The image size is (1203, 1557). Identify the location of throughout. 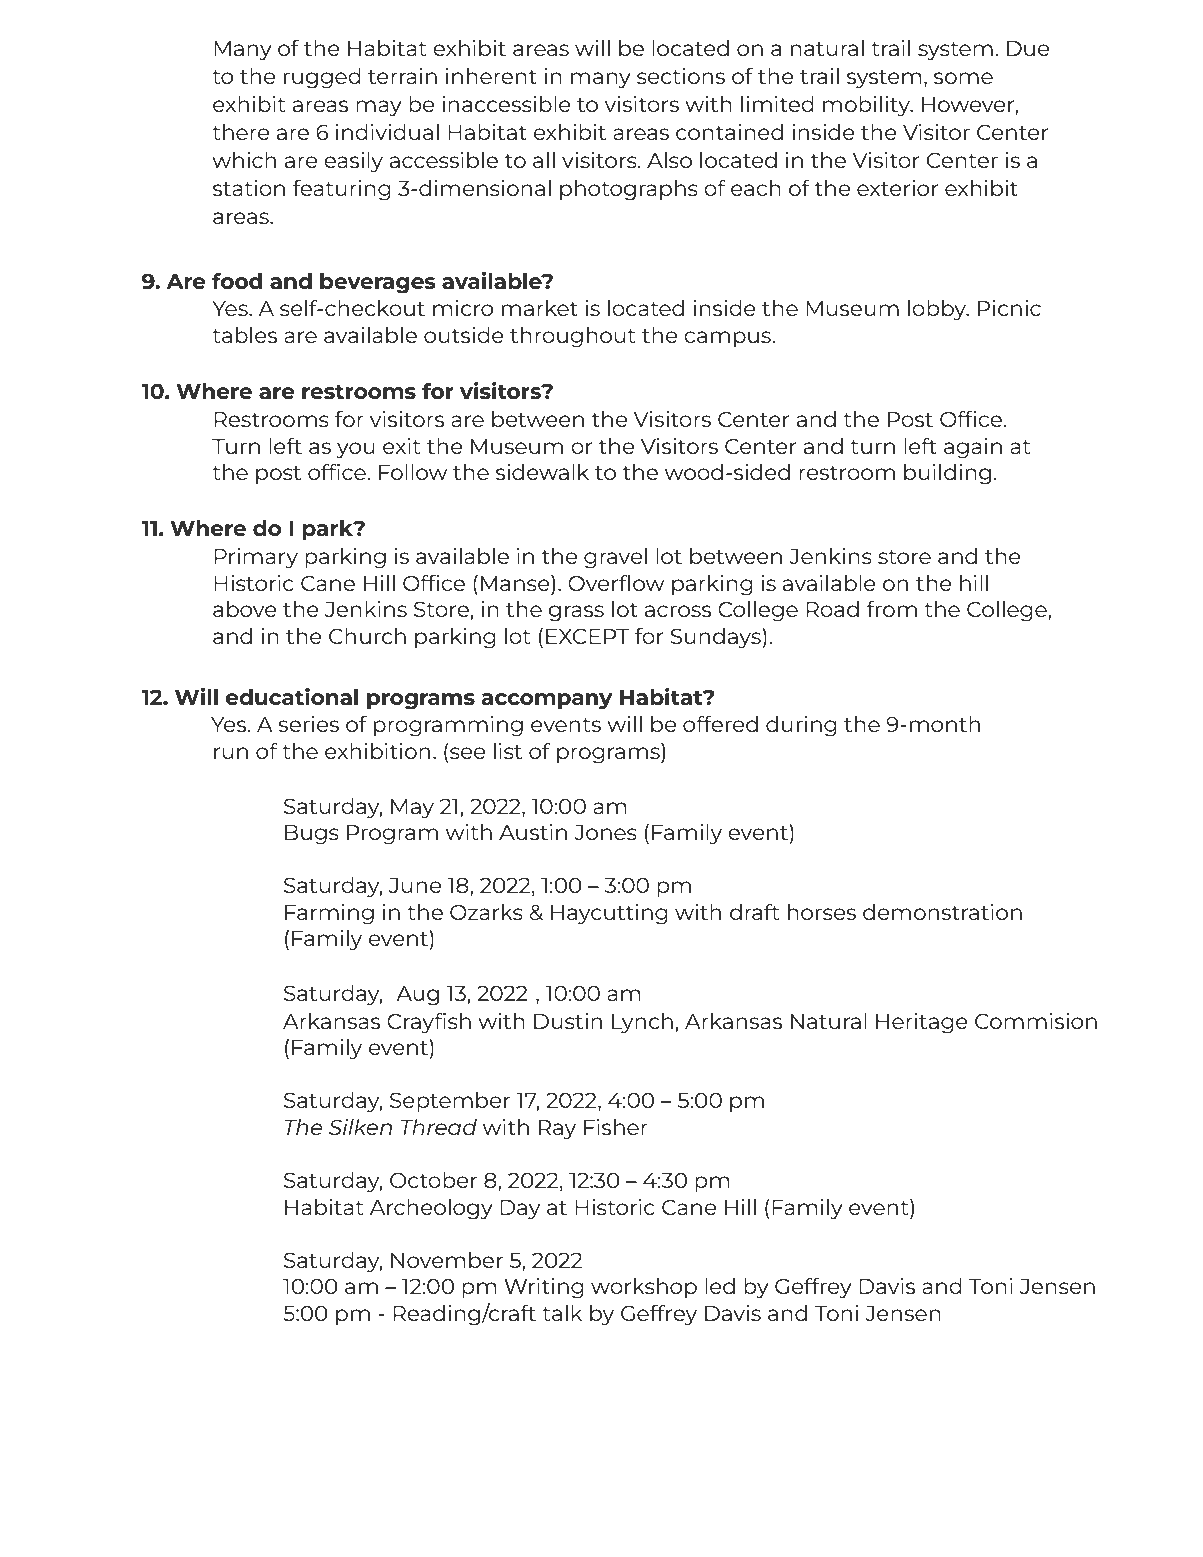
(572, 337).
